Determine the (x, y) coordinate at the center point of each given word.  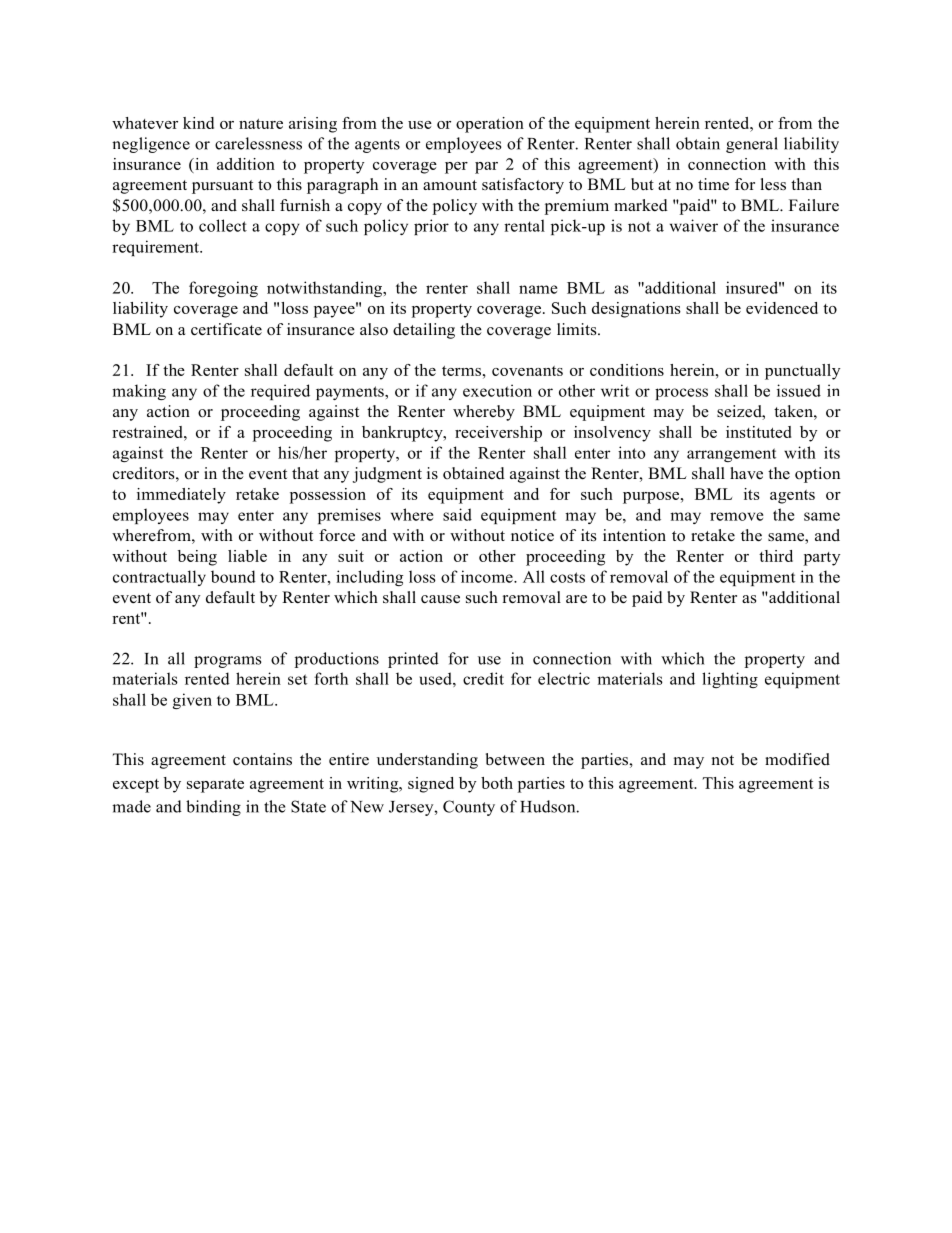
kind (198, 123)
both (497, 783)
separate (215, 786)
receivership (498, 434)
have (746, 473)
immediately (181, 496)
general (752, 145)
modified (797, 759)
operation (490, 125)
